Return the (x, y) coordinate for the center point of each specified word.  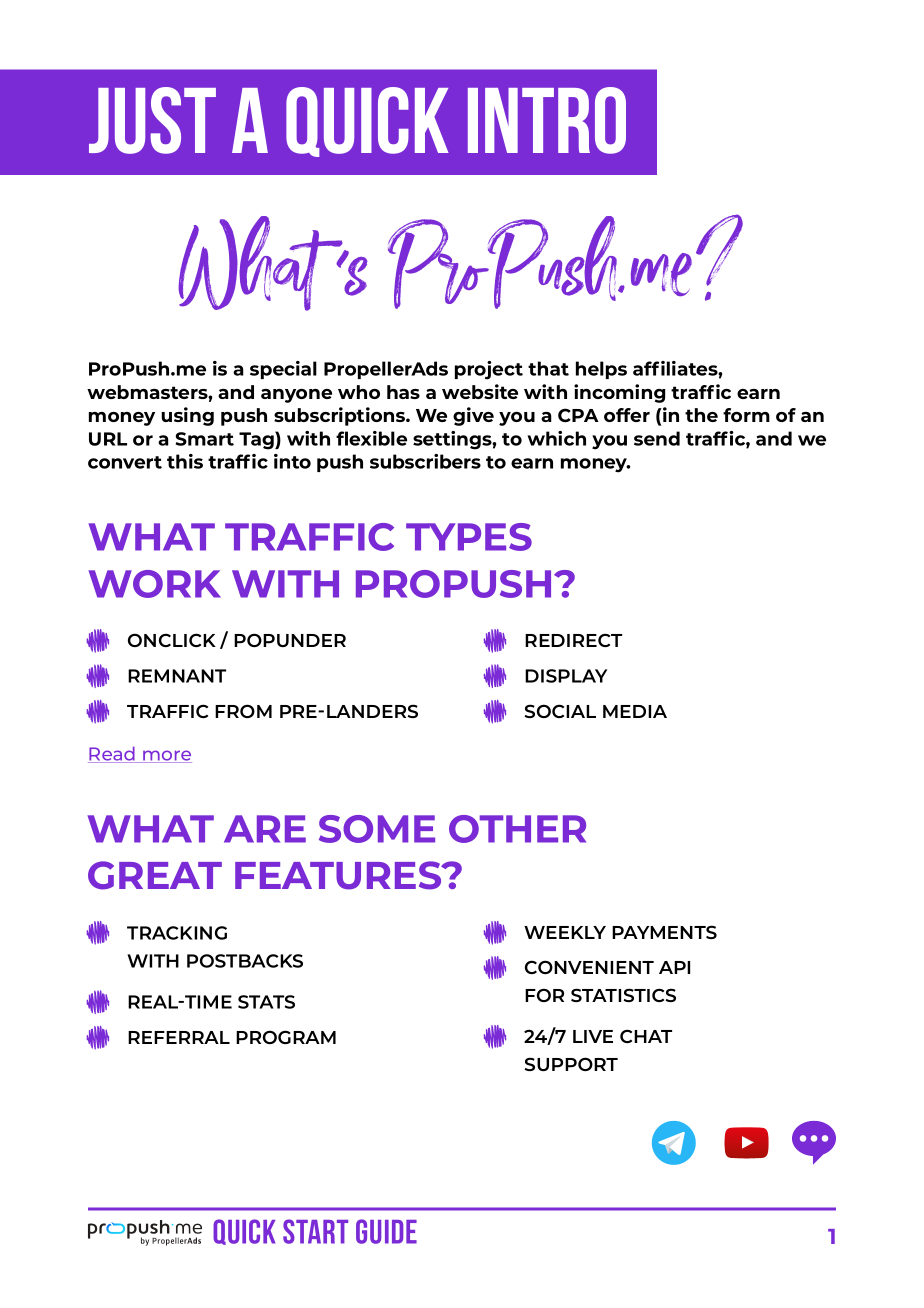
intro (547, 120)
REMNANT (177, 676)
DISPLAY (566, 676)
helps (601, 370)
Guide (386, 1231)
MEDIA (635, 711)
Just (152, 120)
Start (315, 1231)
